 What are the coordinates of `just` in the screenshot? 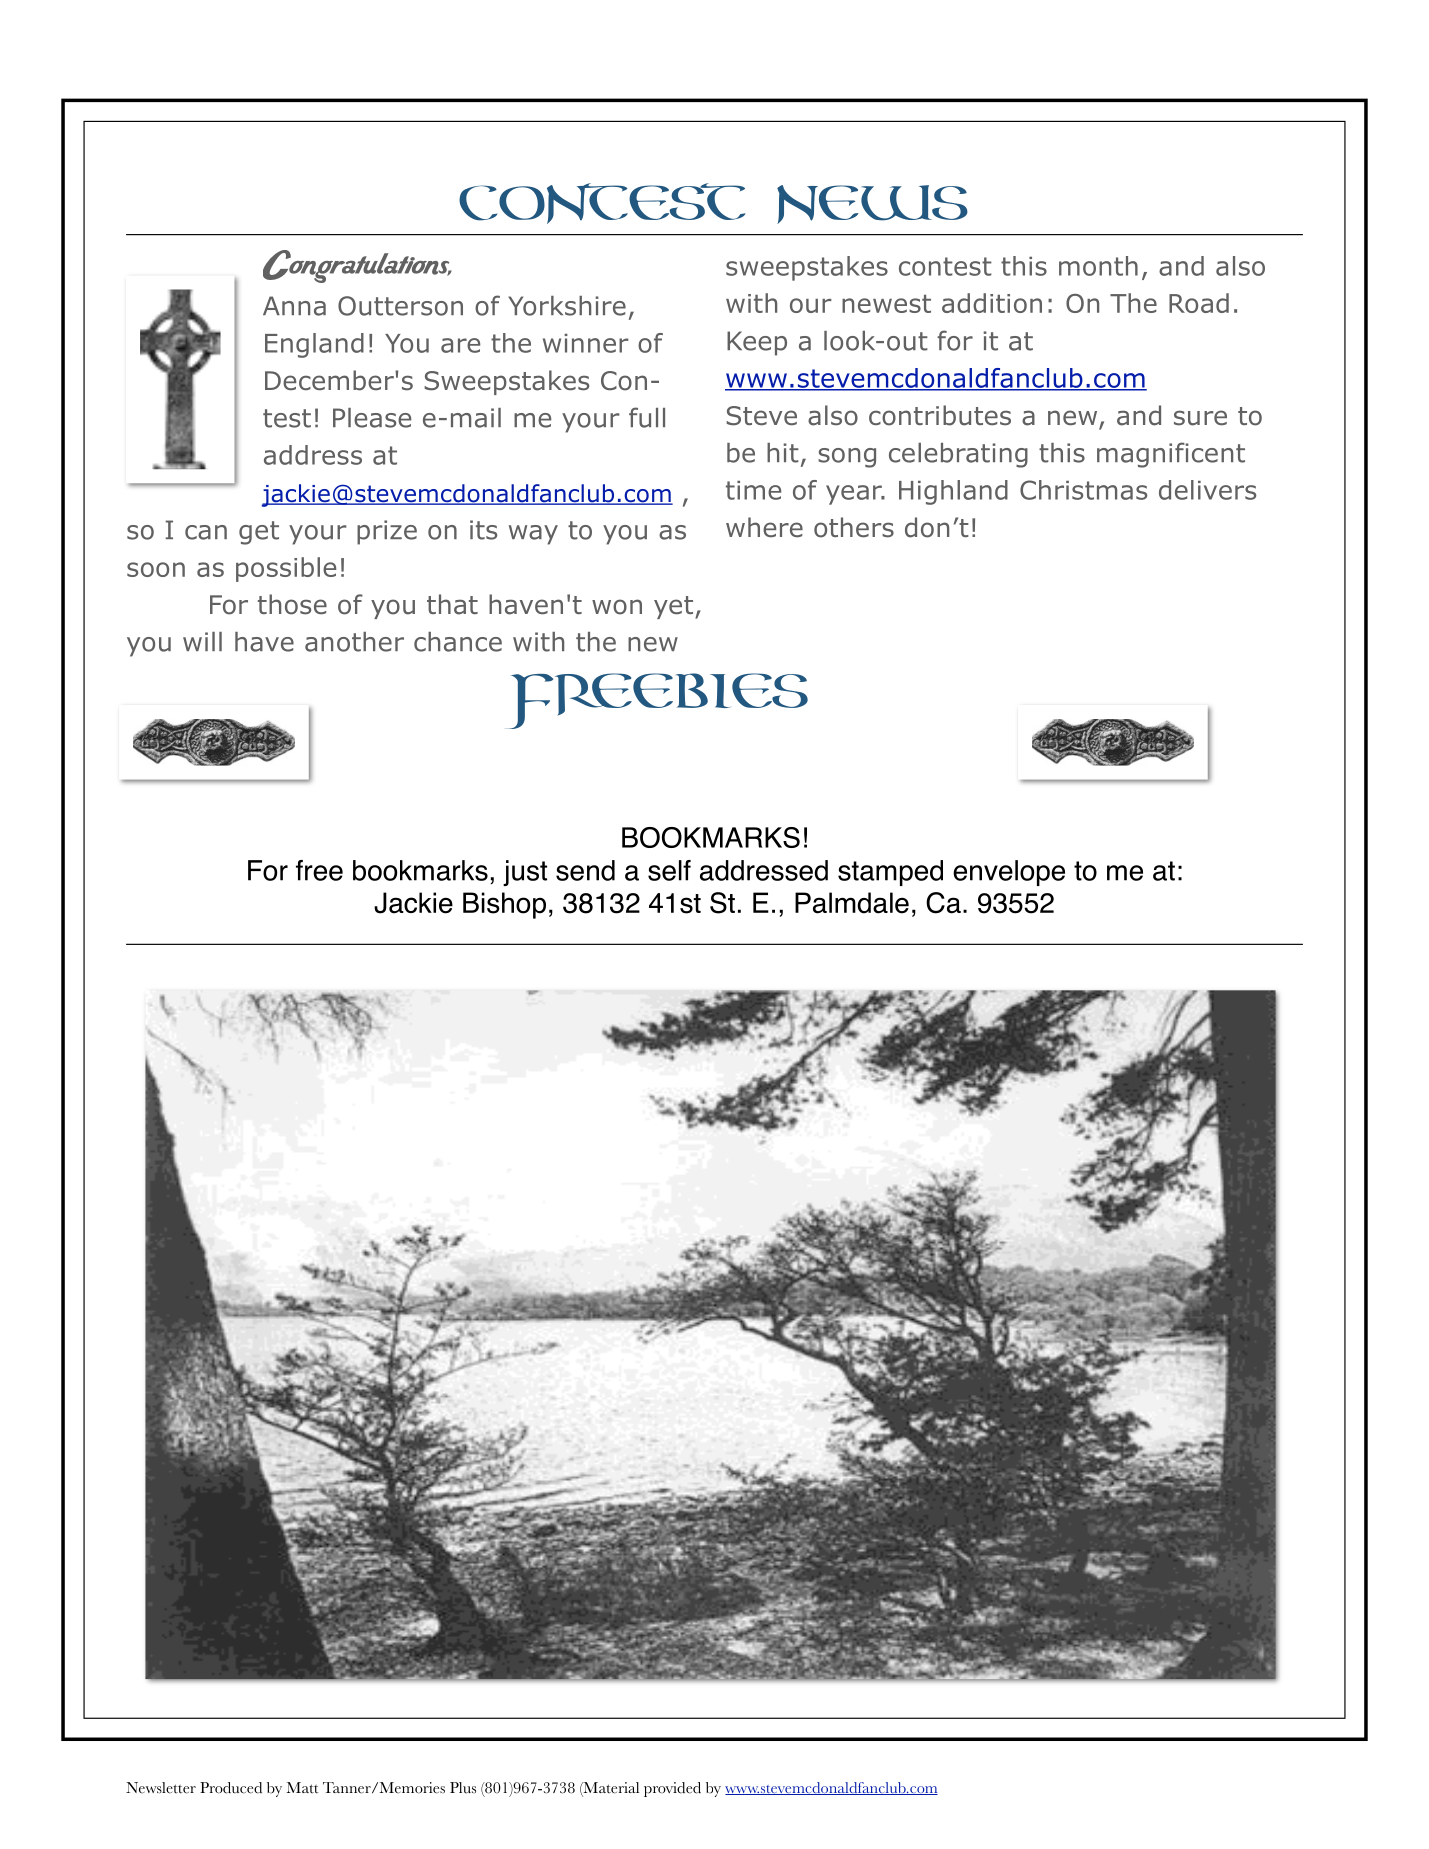 It's located at (525, 873).
